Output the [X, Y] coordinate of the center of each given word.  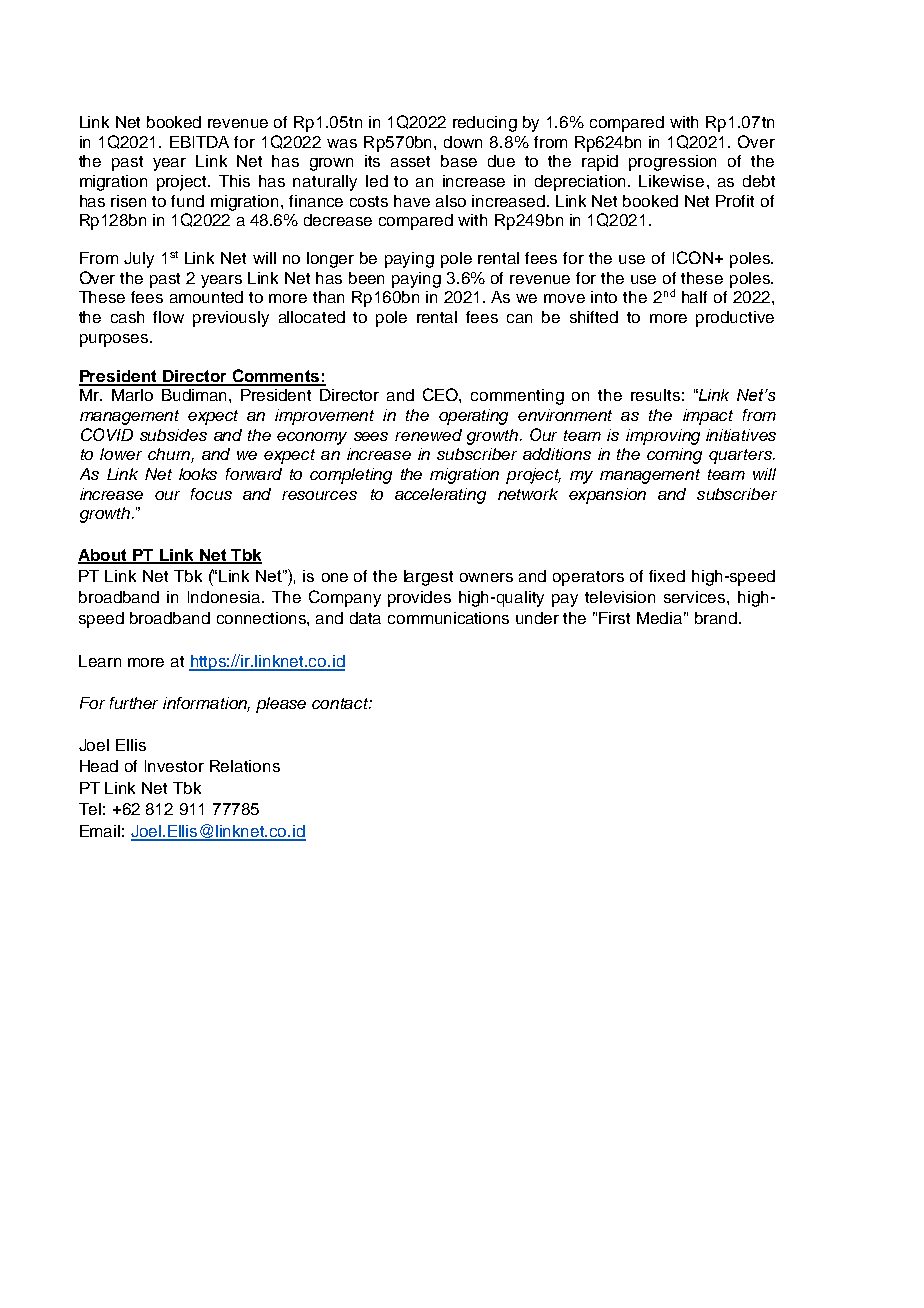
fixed [667, 576]
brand [716, 618]
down [463, 142]
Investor [174, 766]
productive [735, 319]
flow [168, 317]
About [104, 556]
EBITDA [199, 142]
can [519, 318]
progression [672, 163]
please [281, 705]
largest [428, 578]
